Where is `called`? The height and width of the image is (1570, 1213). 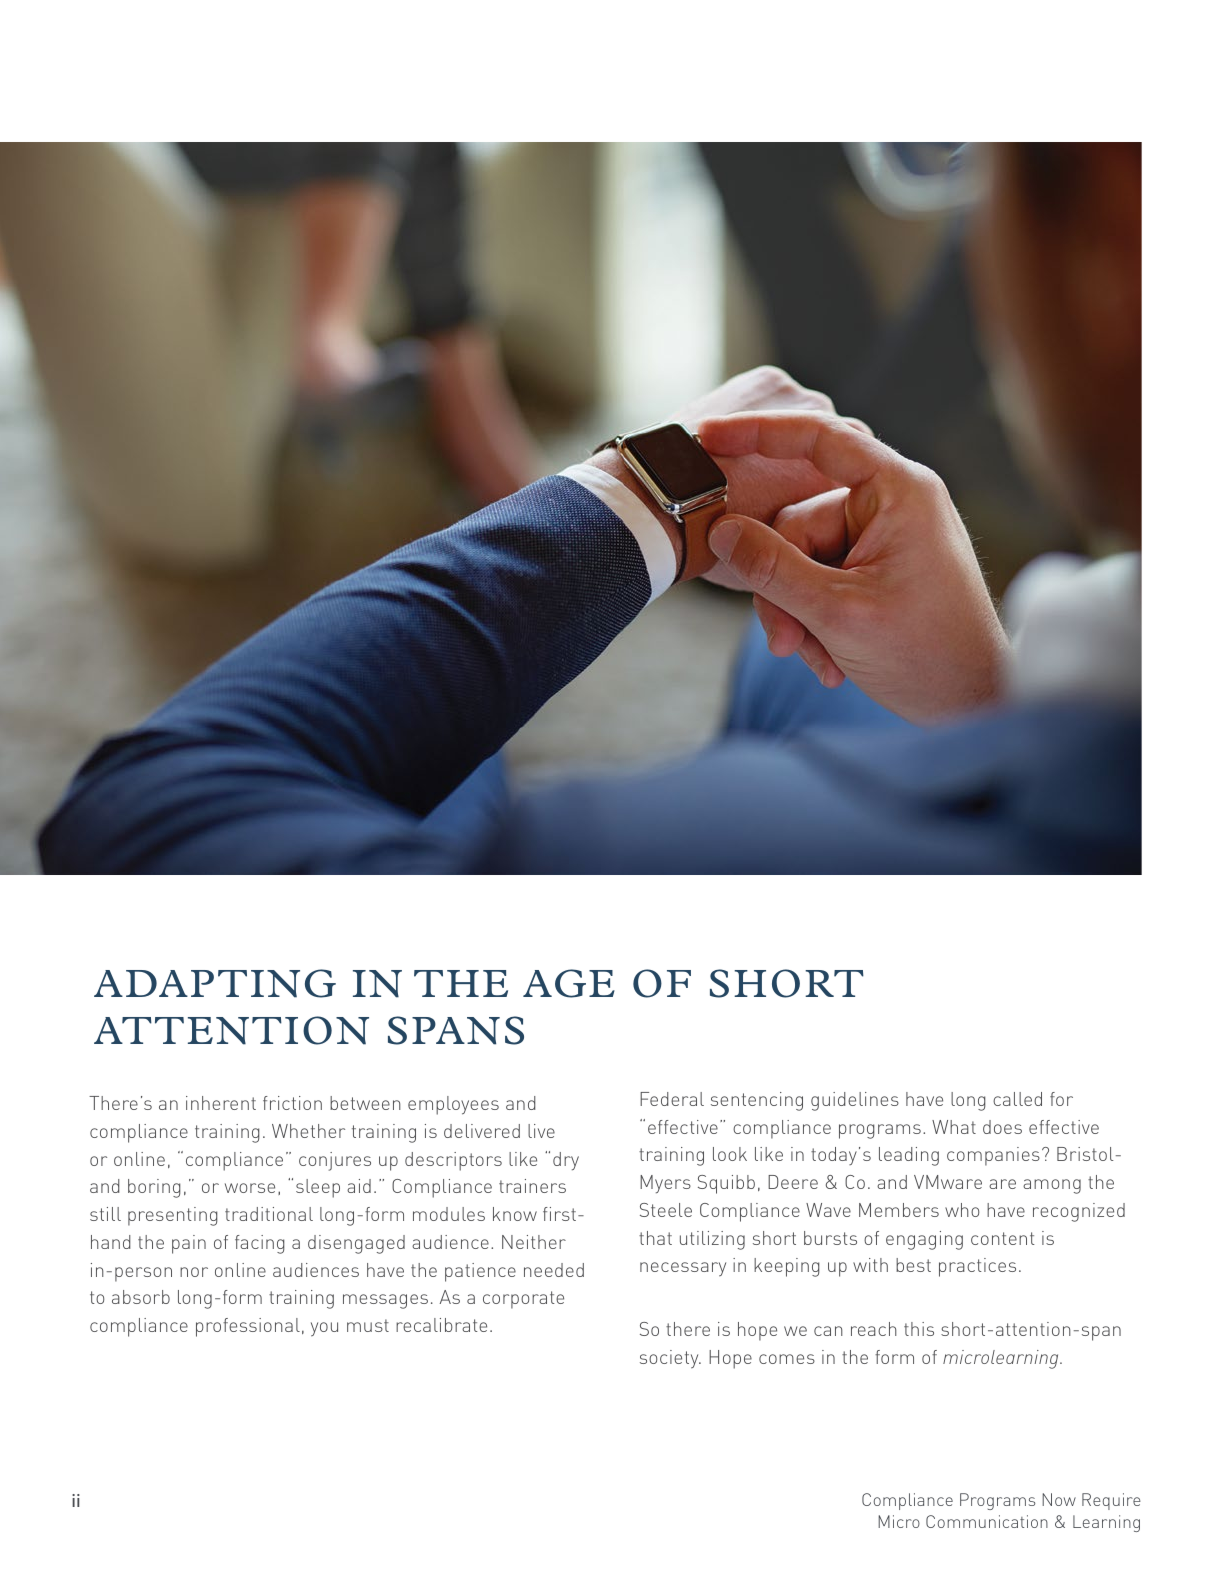 called is located at coordinates (1017, 1099).
